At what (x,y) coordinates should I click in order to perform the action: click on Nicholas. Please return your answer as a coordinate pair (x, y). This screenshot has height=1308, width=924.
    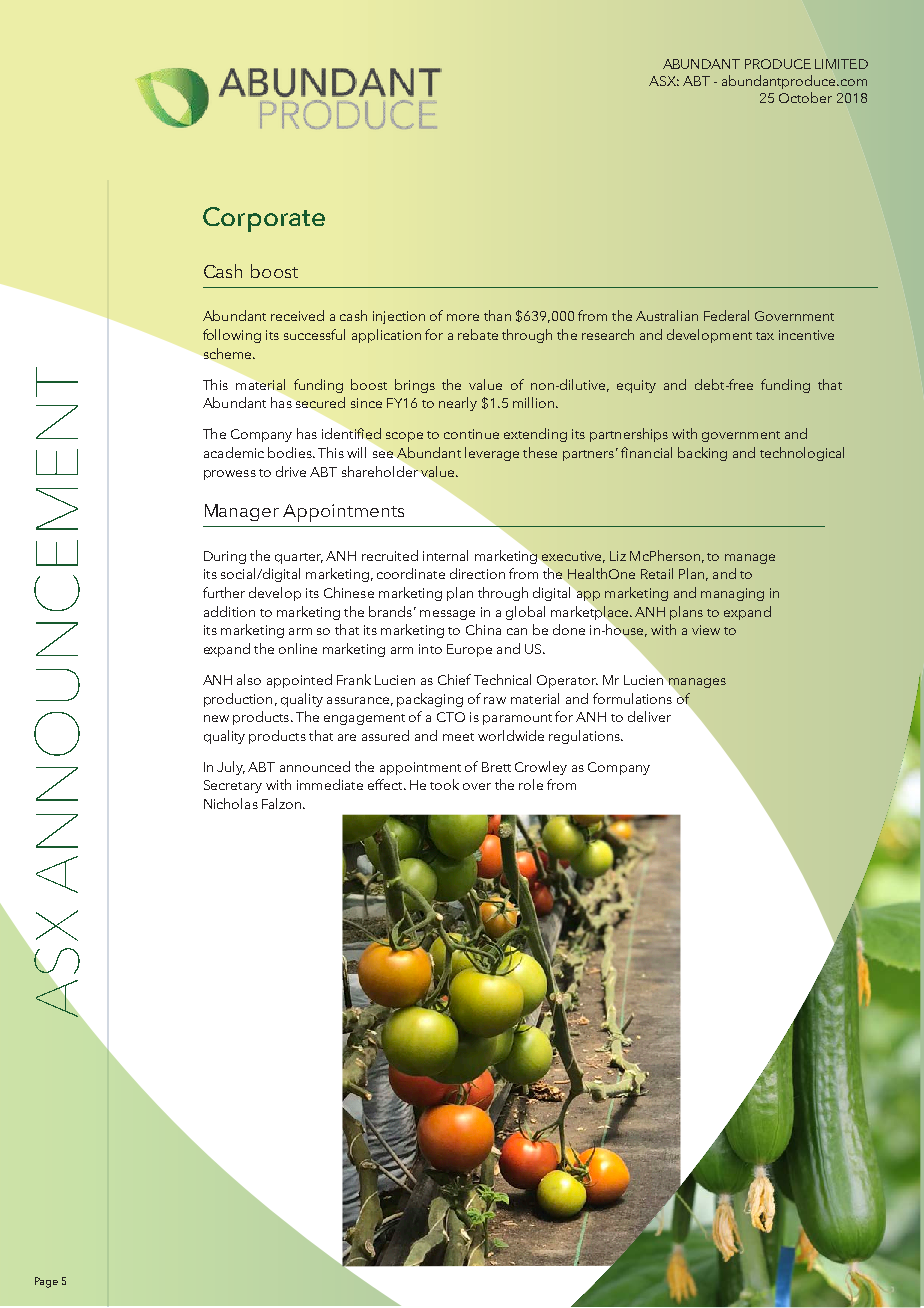
    Looking at the image, I should click on (231, 803).
